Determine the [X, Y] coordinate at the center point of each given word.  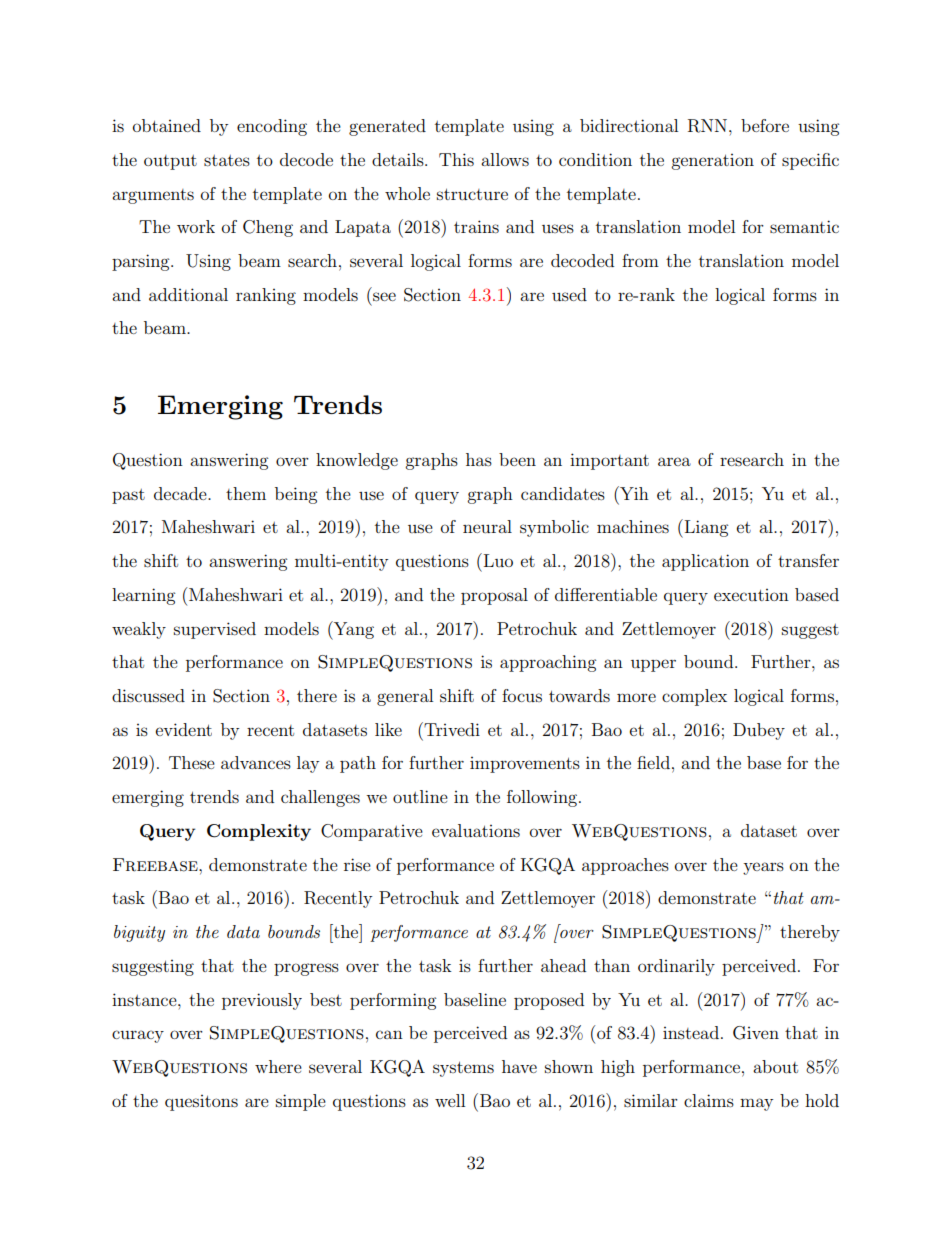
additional [188, 294]
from [640, 260]
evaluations [476, 830]
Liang [705, 528]
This [456, 159]
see [384, 296]
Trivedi [451, 729]
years [763, 868]
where [278, 1066]
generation [712, 162]
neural [487, 526]
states [227, 160]
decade [181, 493]
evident [184, 729]
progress [306, 969]
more [636, 697]
